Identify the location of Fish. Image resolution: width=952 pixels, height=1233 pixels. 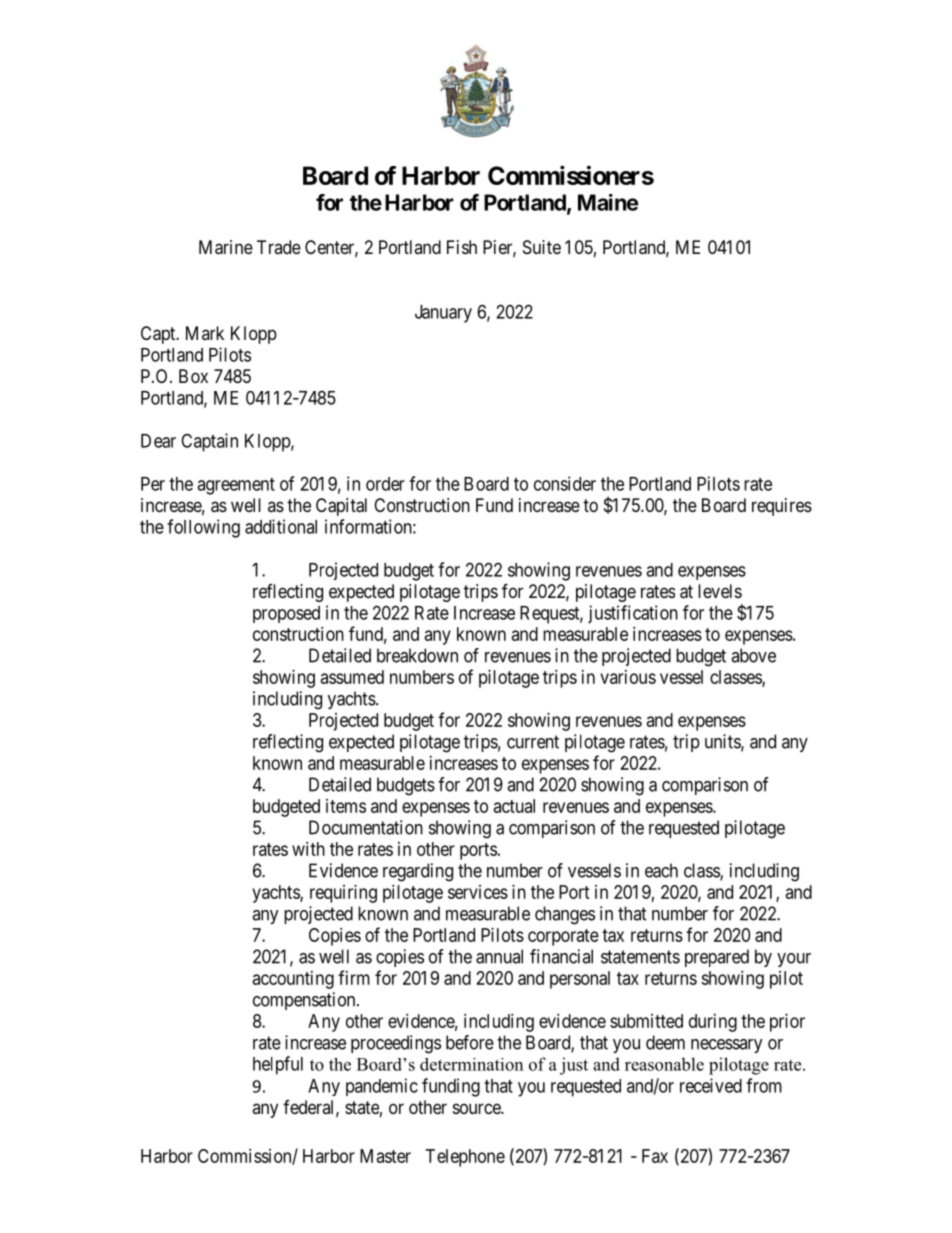
(462, 247).
